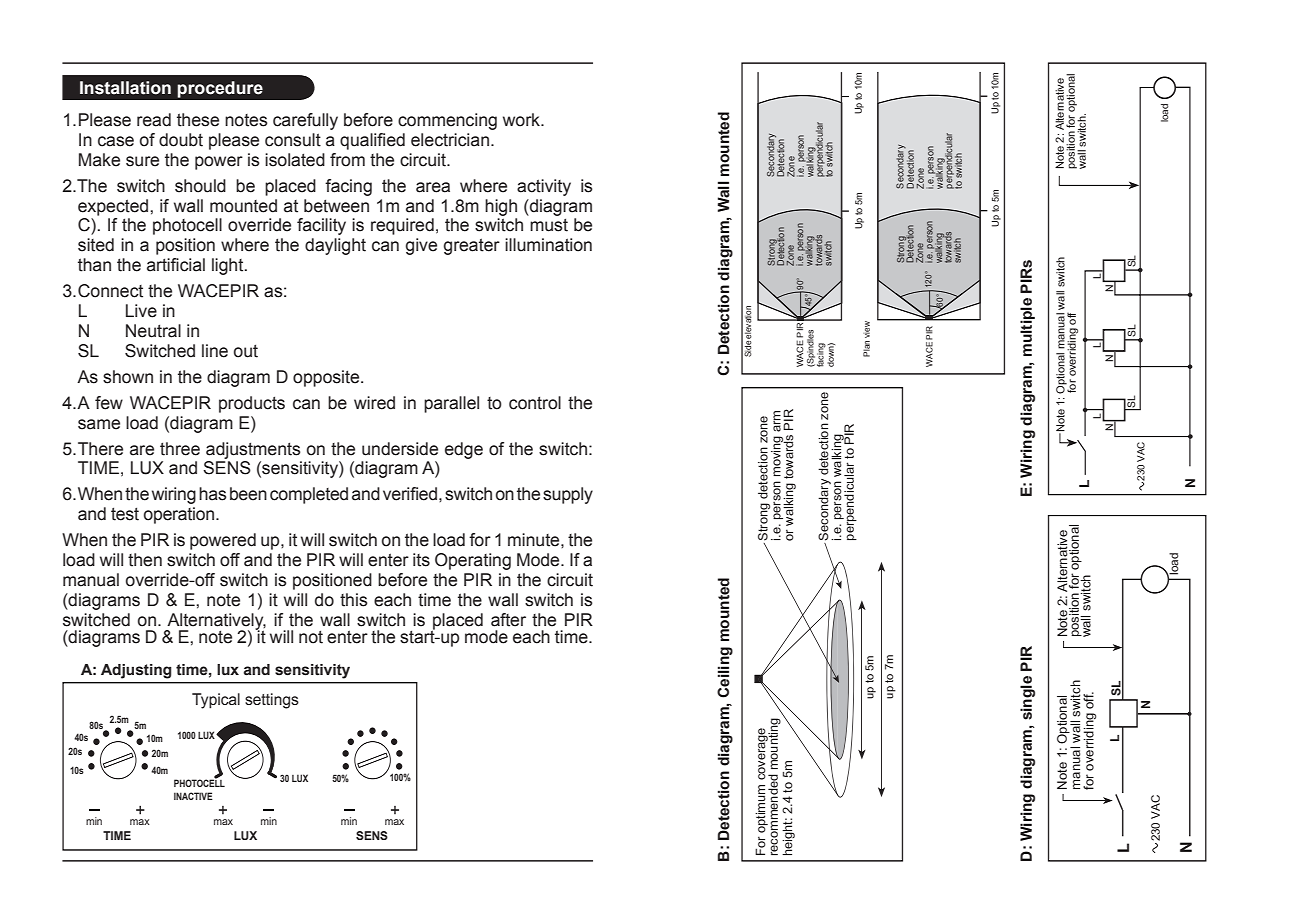 This document has width=1311, height=924. Describe the element at coordinates (522, 120) in the document. I see `work` at that location.
